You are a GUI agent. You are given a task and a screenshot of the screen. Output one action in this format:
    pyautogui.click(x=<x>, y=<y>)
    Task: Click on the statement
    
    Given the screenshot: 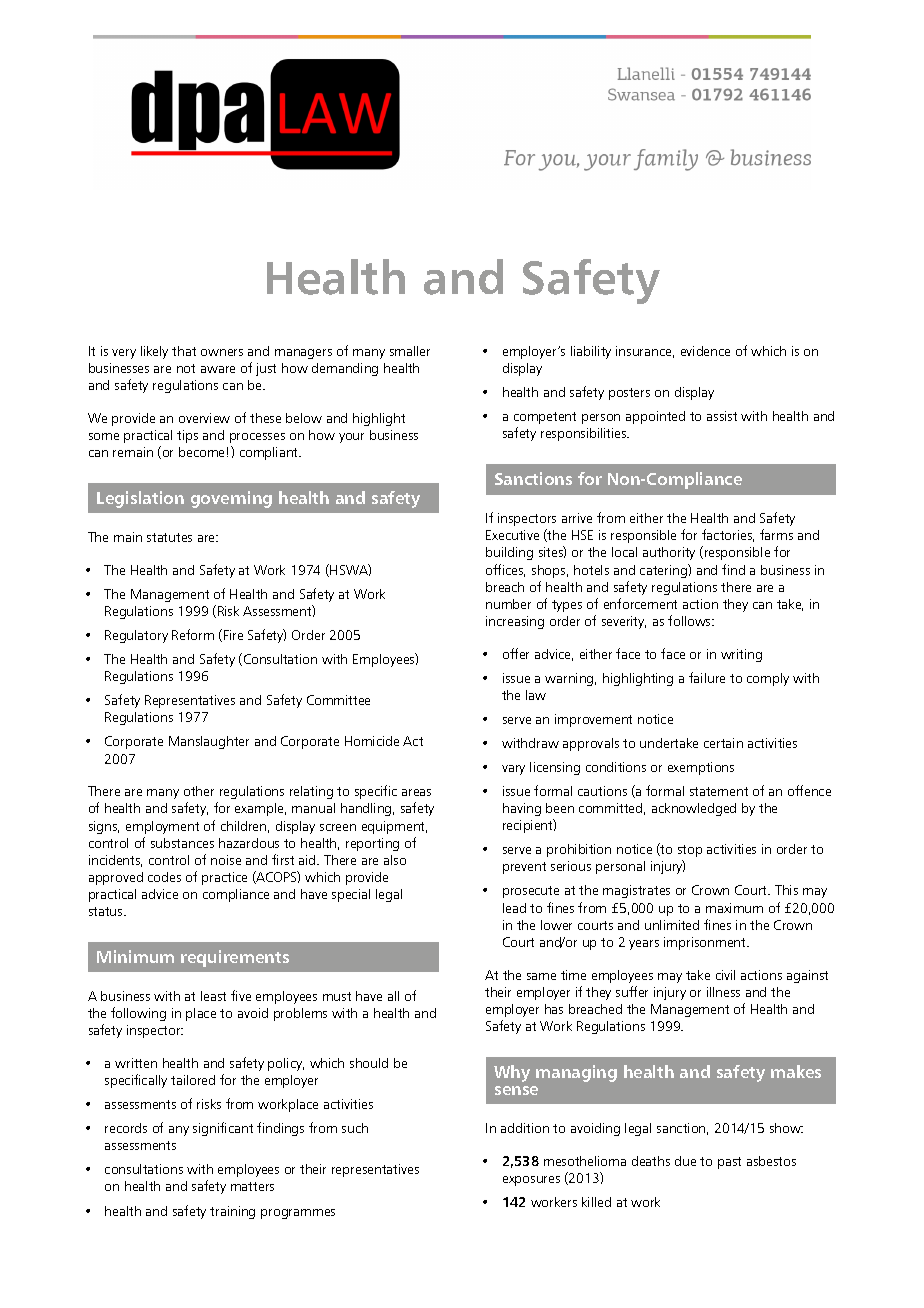 What is the action you would take?
    pyautogui.click(x=719, y=791)
